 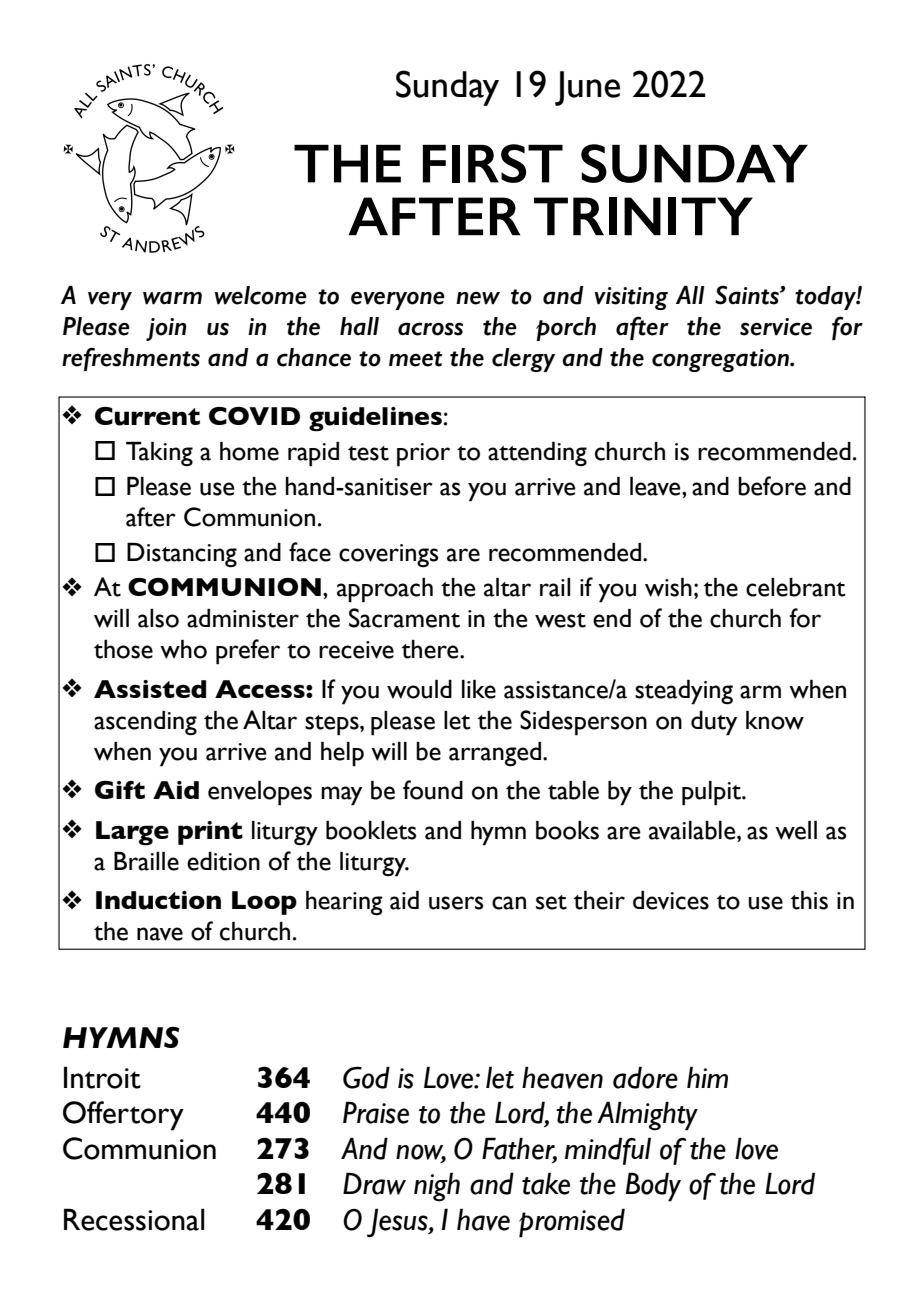 What do you see at coordinates (712, 793) in the screenshot?
I see `pulpit` at bounding box center [712, 793].
